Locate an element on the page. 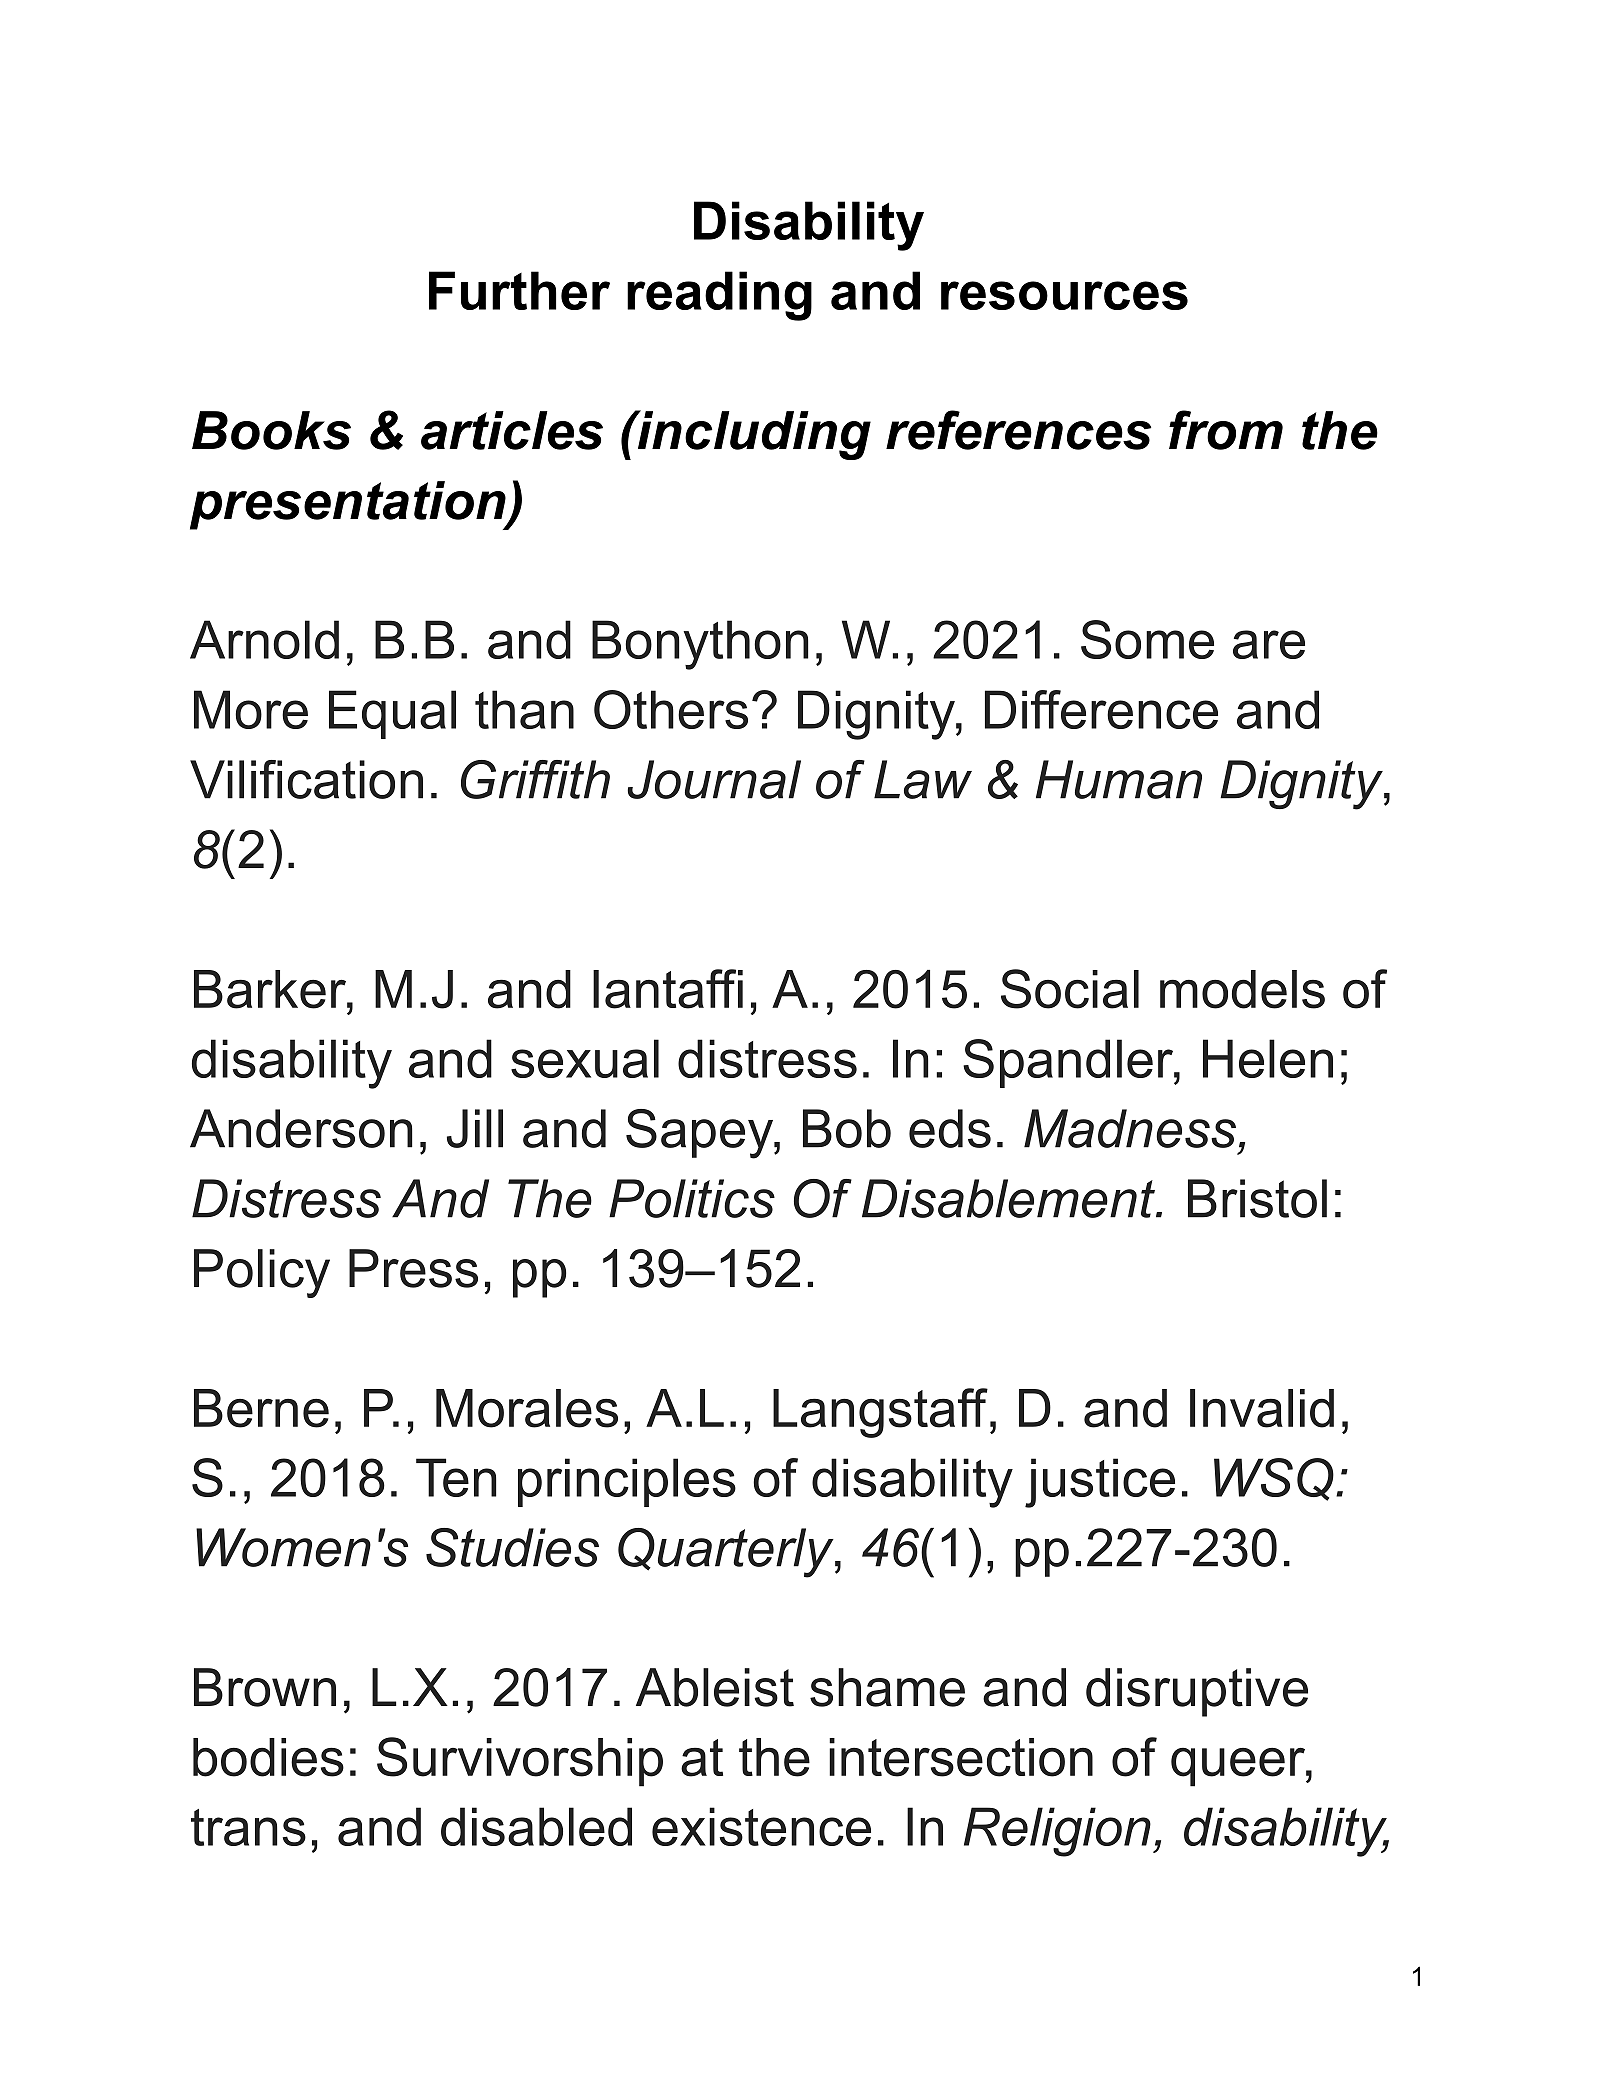 Image resolution: width=1615 pixels, height=2091 pixels. existence is located at coordinates (761, 1826).
